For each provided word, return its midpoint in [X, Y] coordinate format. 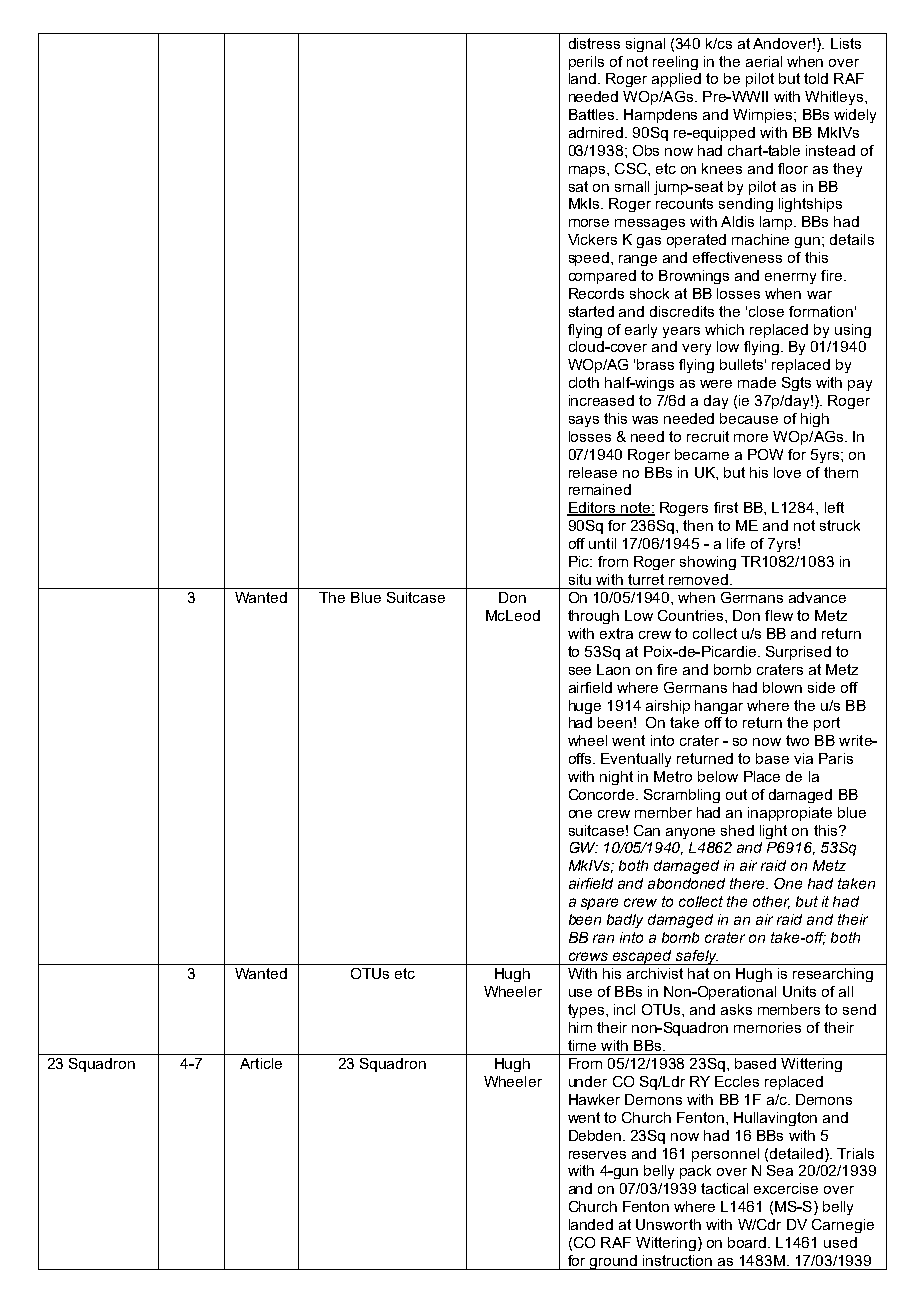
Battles [593, 114]
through [593, 617]
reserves [597, 1155]
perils [586, 63]
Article [261, 1063]
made [757, 382]
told [816, 78]
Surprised [798, 653]
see [580, 671]
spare [599, 904]
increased [601, 400]
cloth [584, 382]
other [771, 902]
